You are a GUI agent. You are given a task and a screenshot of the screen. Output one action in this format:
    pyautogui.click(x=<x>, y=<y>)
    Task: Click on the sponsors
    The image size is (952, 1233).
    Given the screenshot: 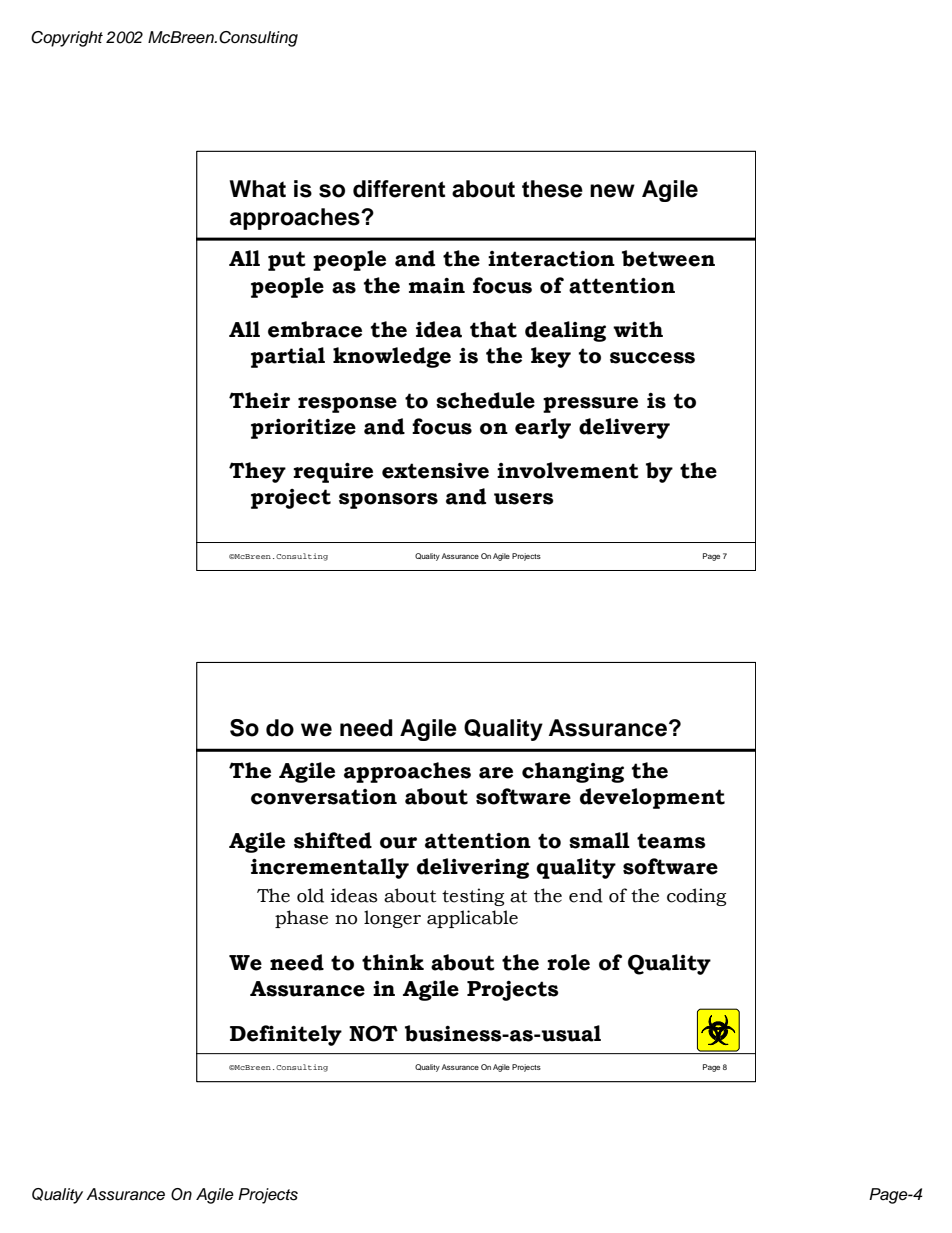 What is the action you would take?
    pyautogui.click(x=388, y=501)
